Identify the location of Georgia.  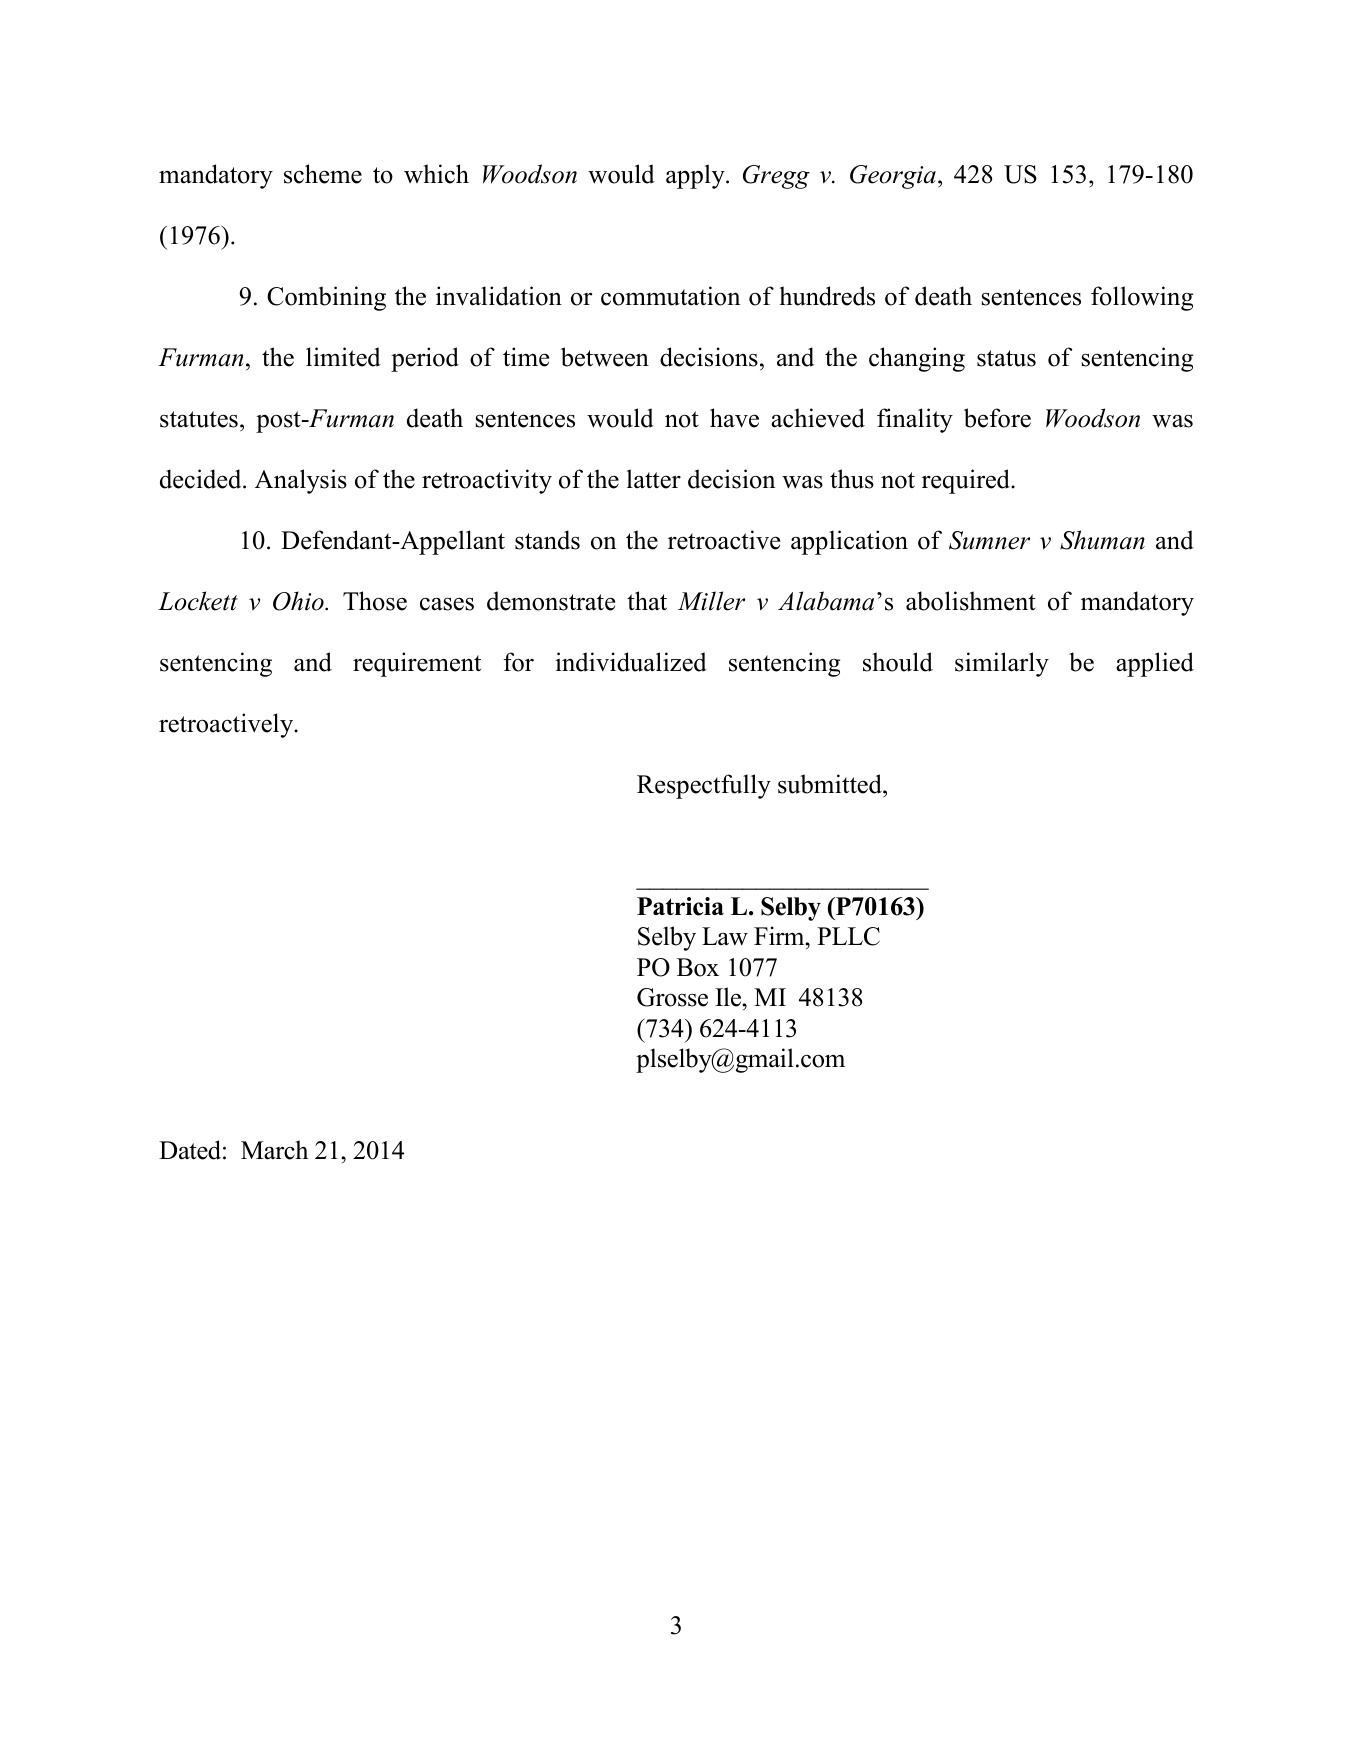
(893, 177).
